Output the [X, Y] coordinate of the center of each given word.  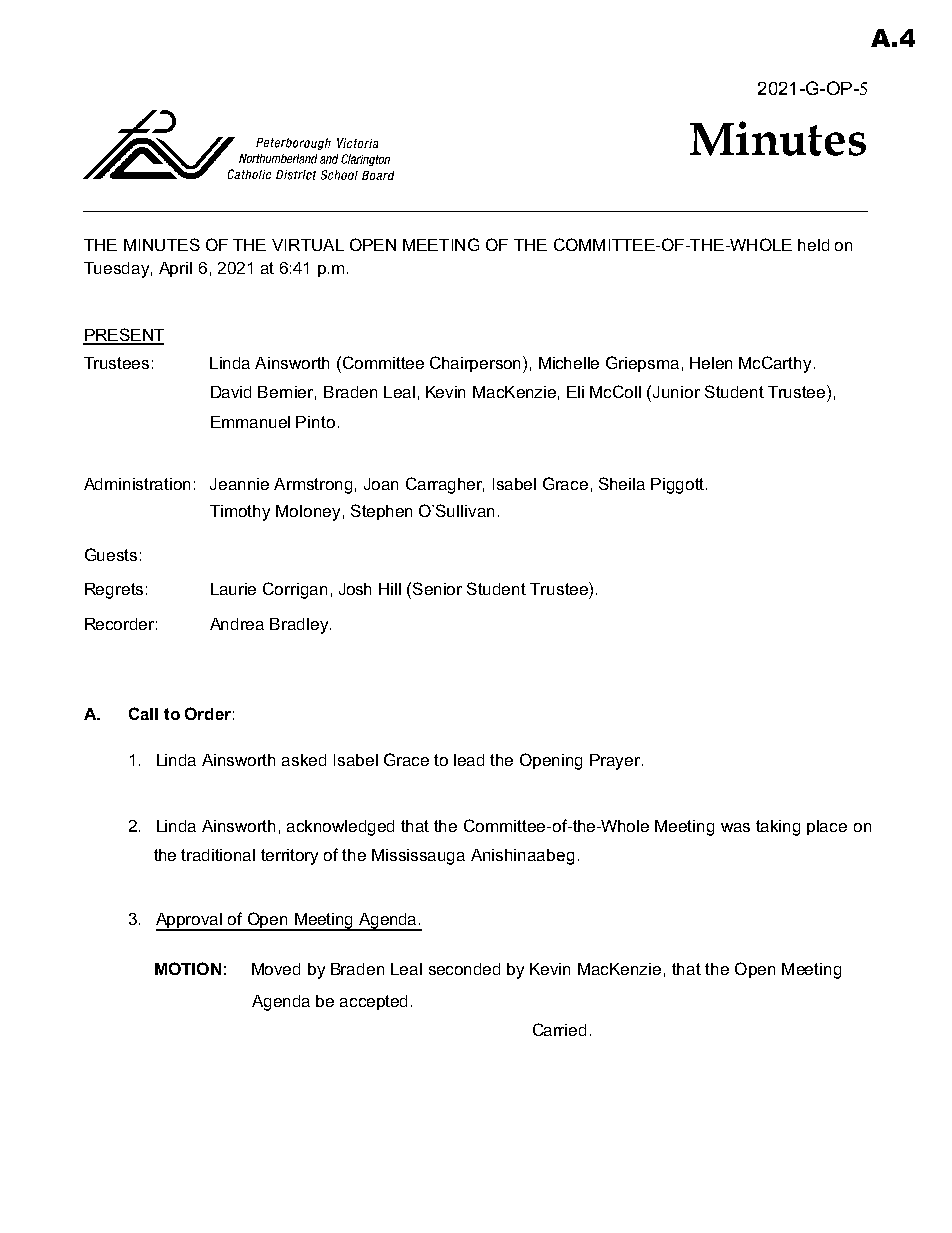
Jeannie [239, 484]
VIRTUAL [308, 245]
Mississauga [418, 857]
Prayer [616, 762]
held [813, 245]
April [175, 269]
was [735, 827]
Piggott [677, 486]
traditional [218, 855]
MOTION [188, 968]
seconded [464, 969]
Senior [437, 588]
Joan [381, 484]
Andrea [237, 624]
